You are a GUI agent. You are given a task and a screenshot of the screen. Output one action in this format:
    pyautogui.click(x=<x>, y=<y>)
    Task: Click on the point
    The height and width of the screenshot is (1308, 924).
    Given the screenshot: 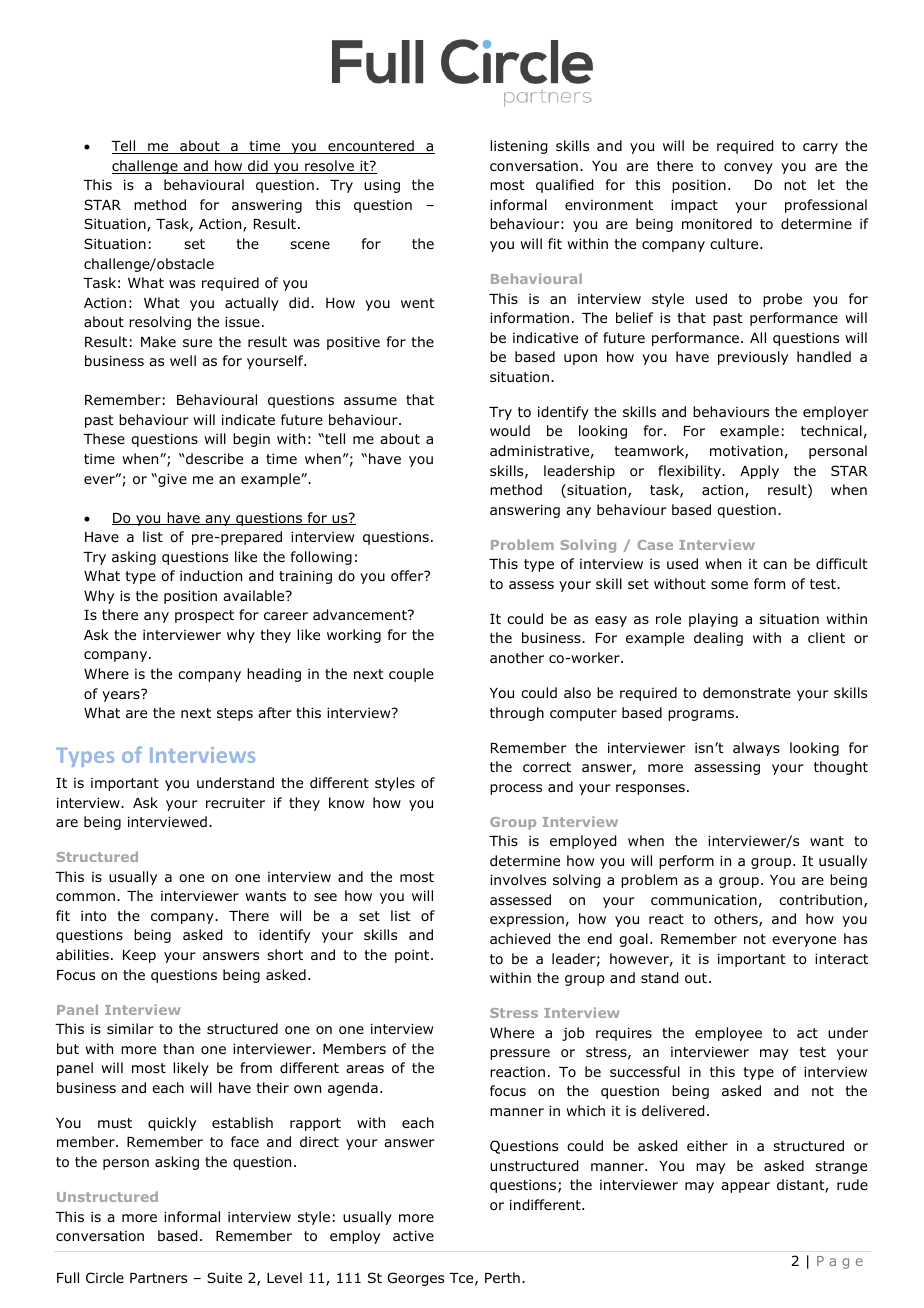 What is the action you would take?
    pyautogui.click(x=413, y=956)
